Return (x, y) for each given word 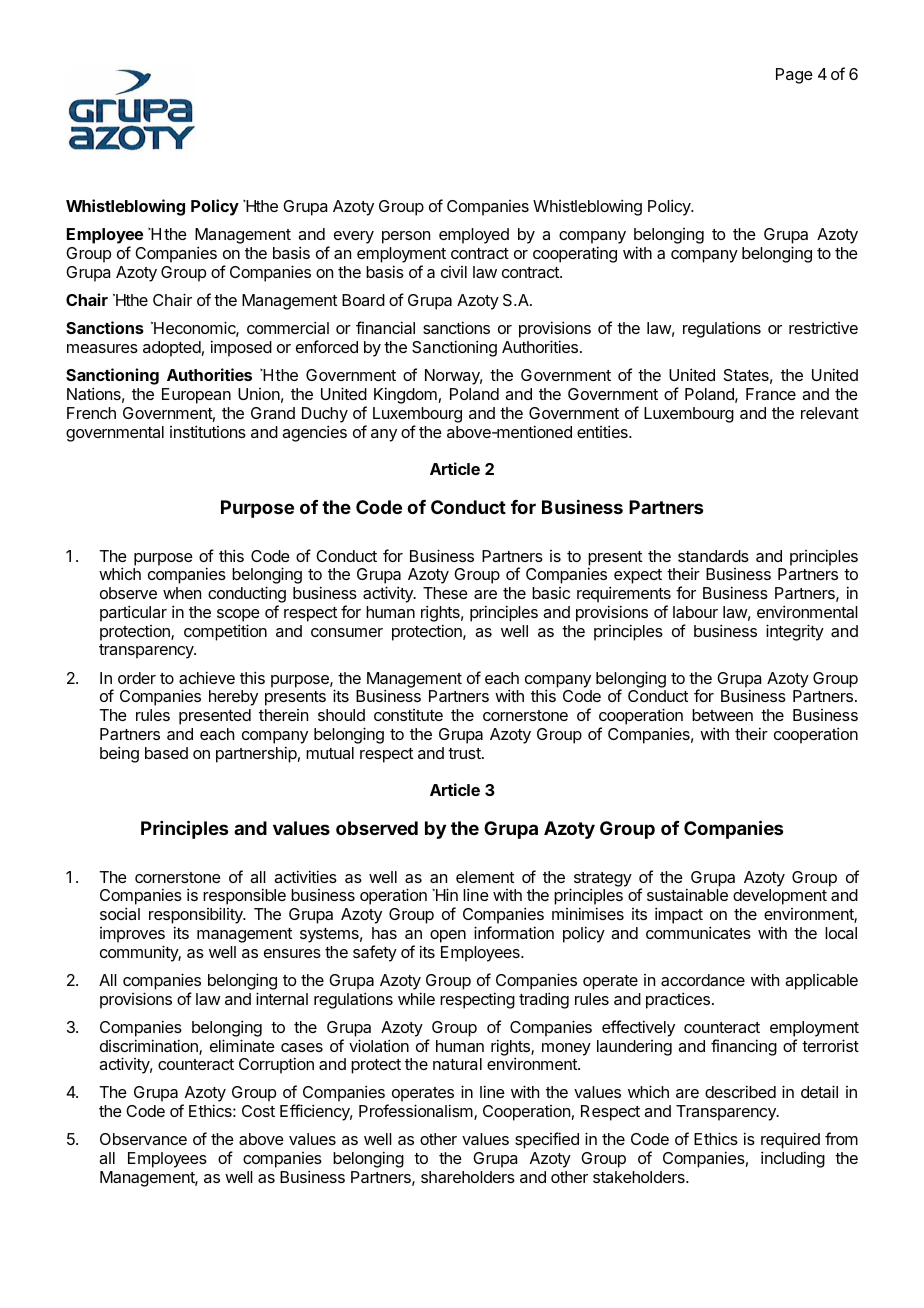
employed (474, 236)
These (445, 593)
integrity (795, 632)
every (354, 237)
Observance (143, 1139)
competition (225, 632)
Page (794, 76)
